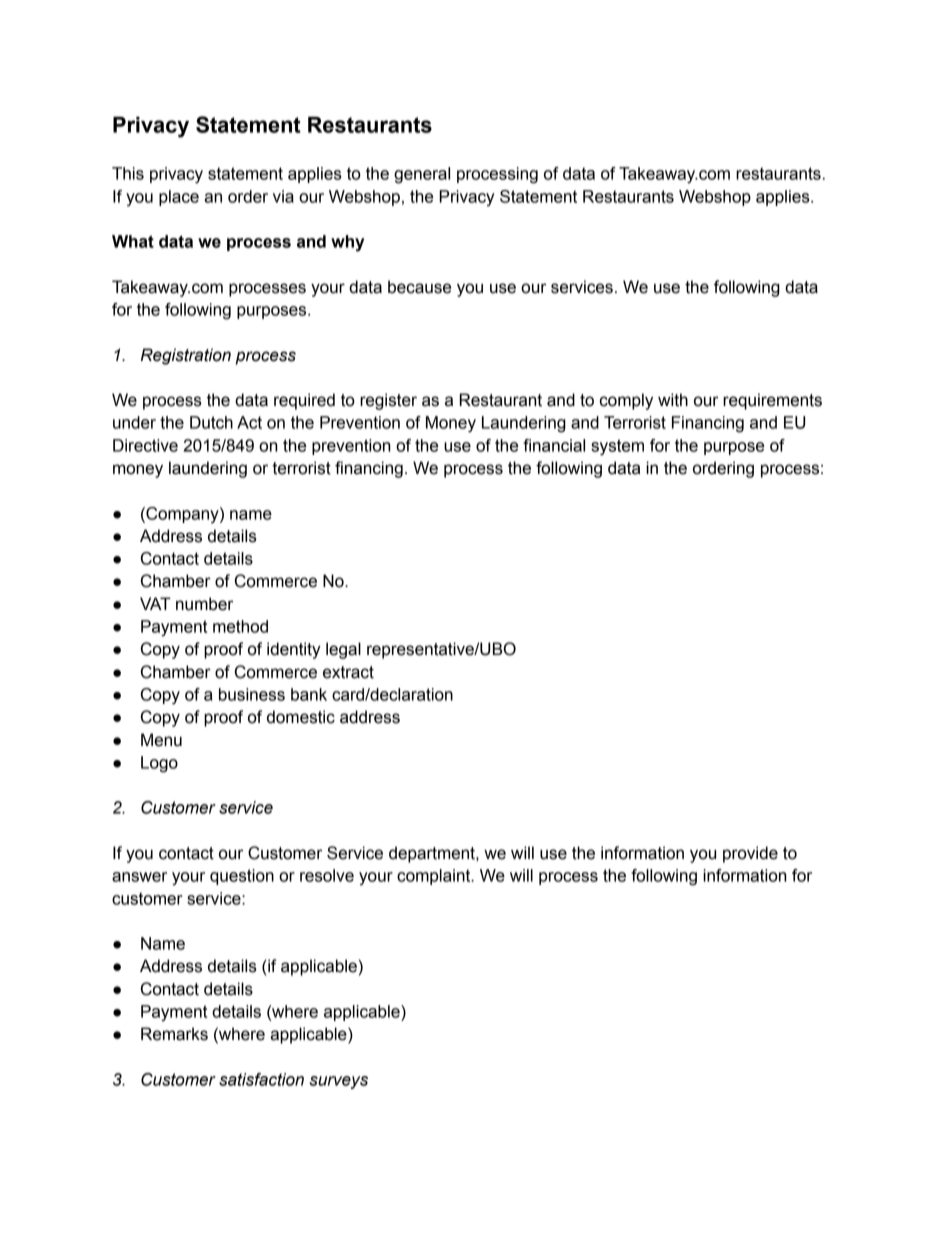  What do you see at coordinates (174, 1034) in the screenshot?
I see `Remarks` at bounding box center [174, 1034].
